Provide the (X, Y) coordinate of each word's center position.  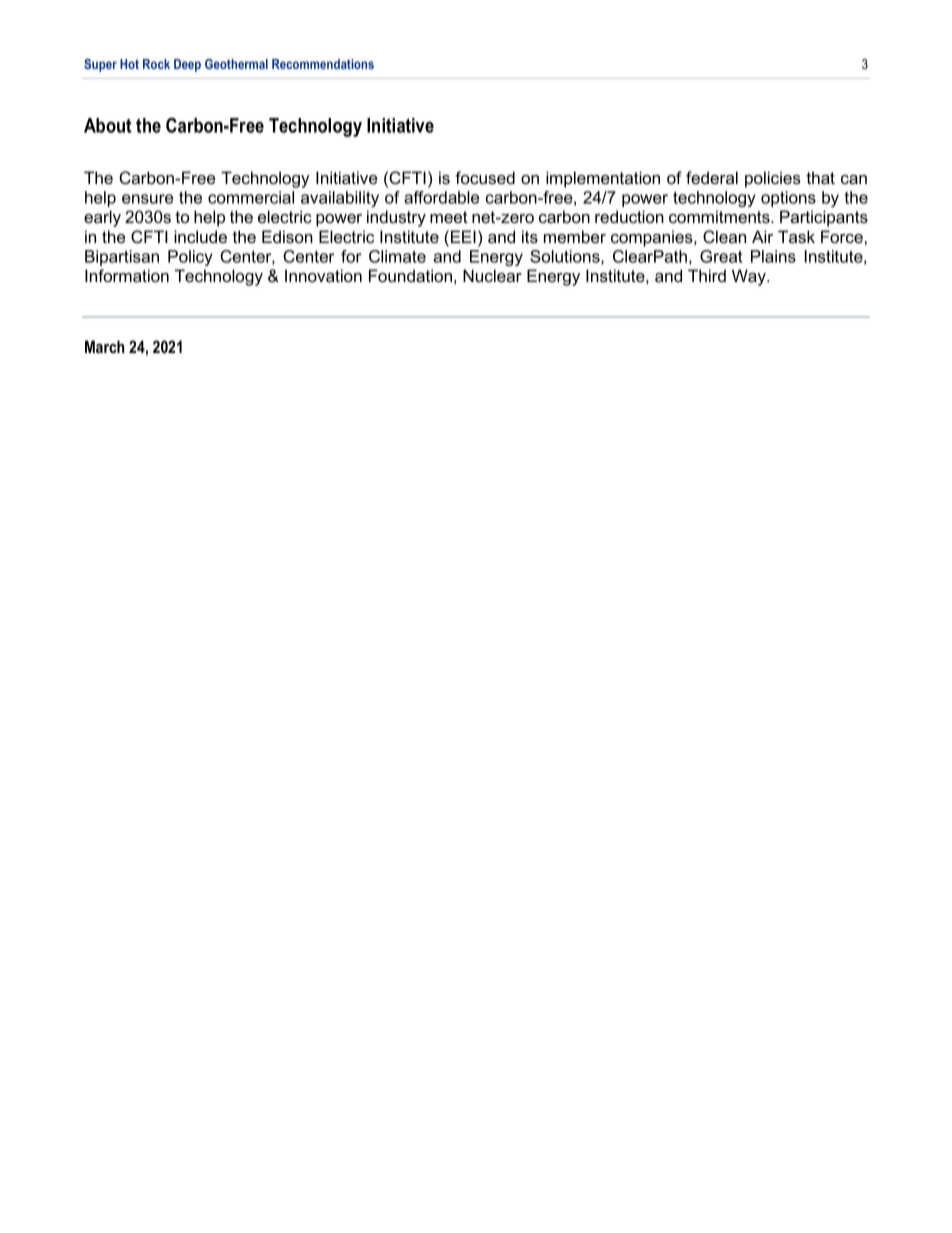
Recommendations (323, 64)
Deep (187, 65)
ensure (147, 199)
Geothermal (236, 64)
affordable (441, 197)
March (104, 346)
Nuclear (492, 275)
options (788, 199)
